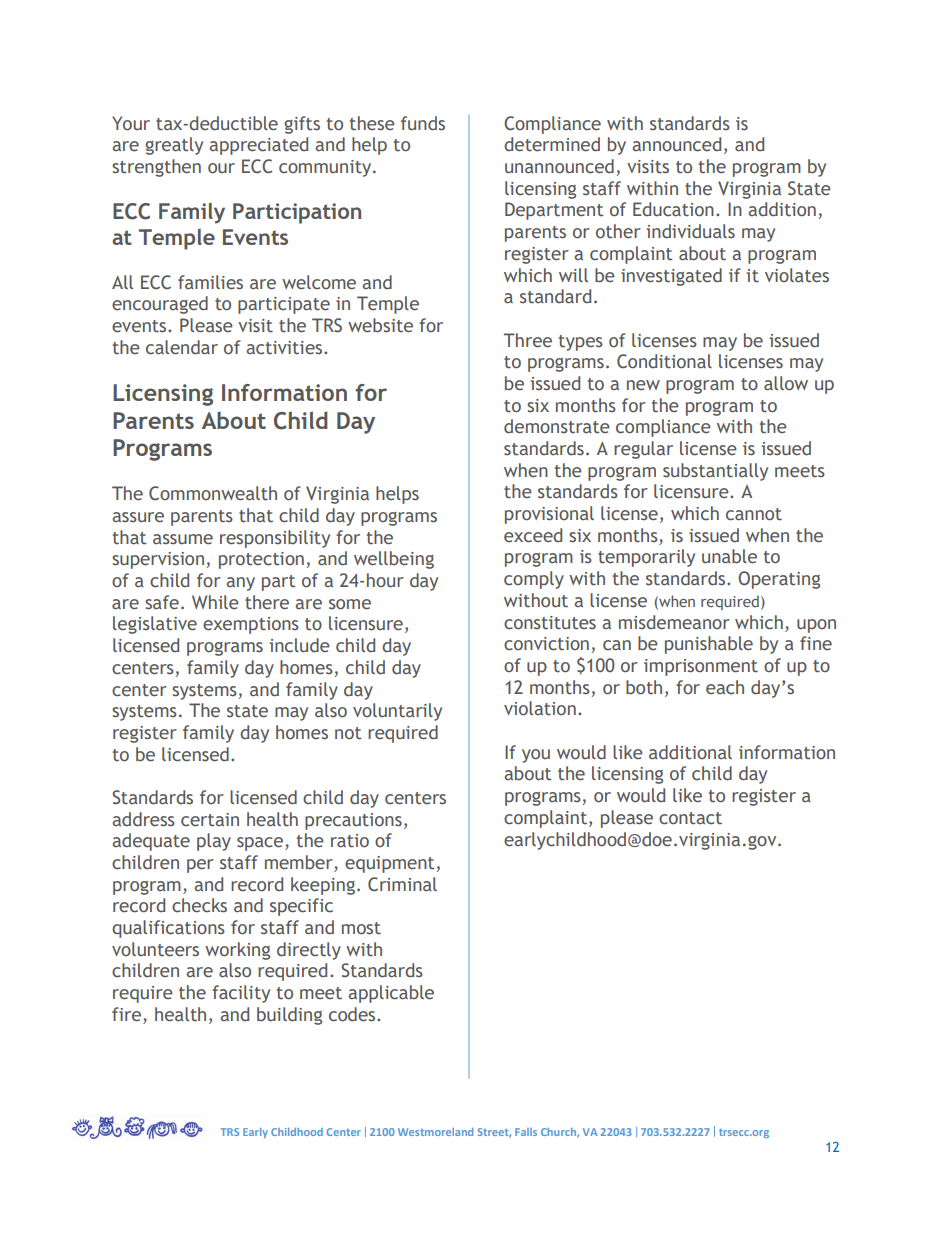 This document has width=952, height=1233. I want to click on Westmoreland, so click(435, 1132).
